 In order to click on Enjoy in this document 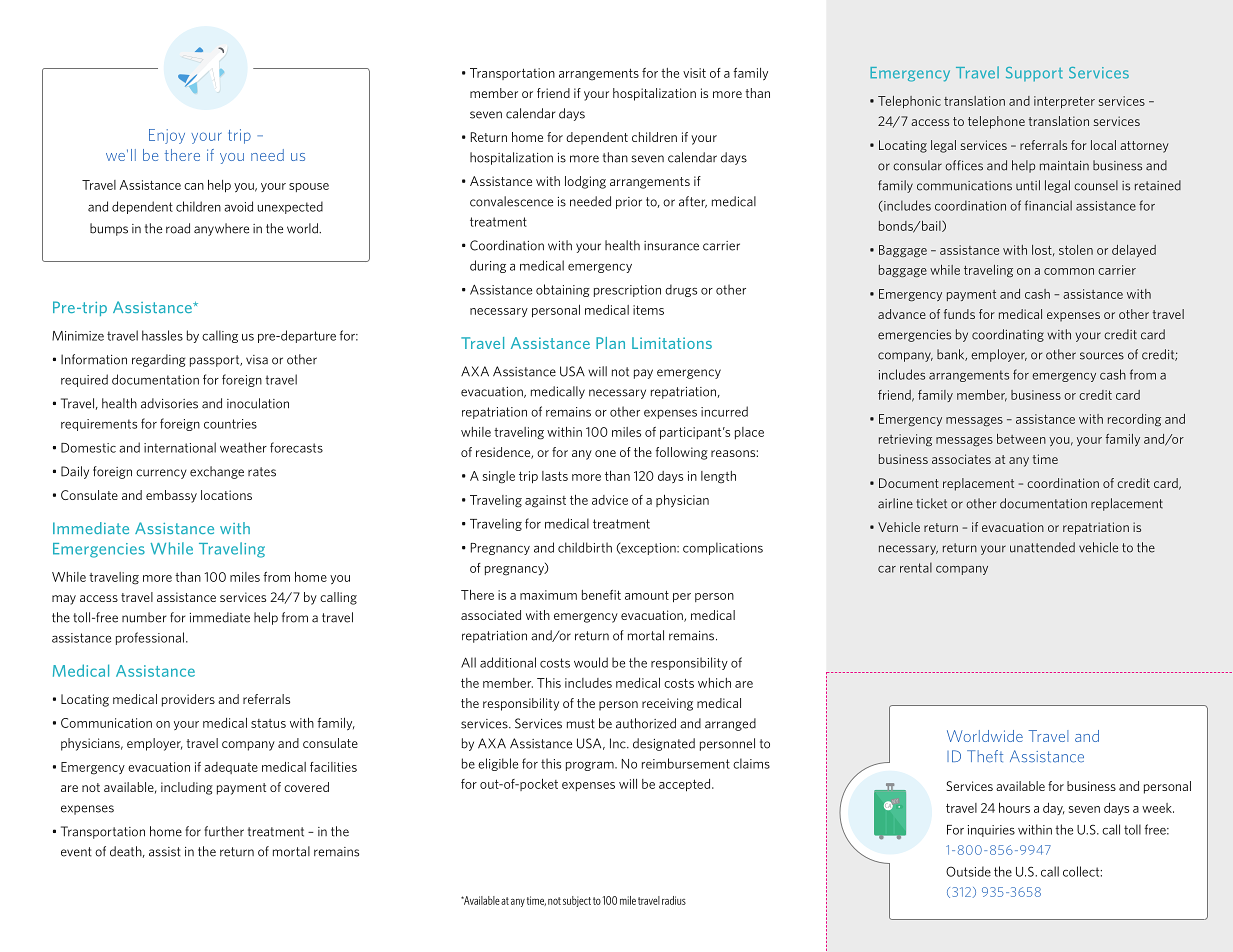, I will do `click(167, 136)`.
